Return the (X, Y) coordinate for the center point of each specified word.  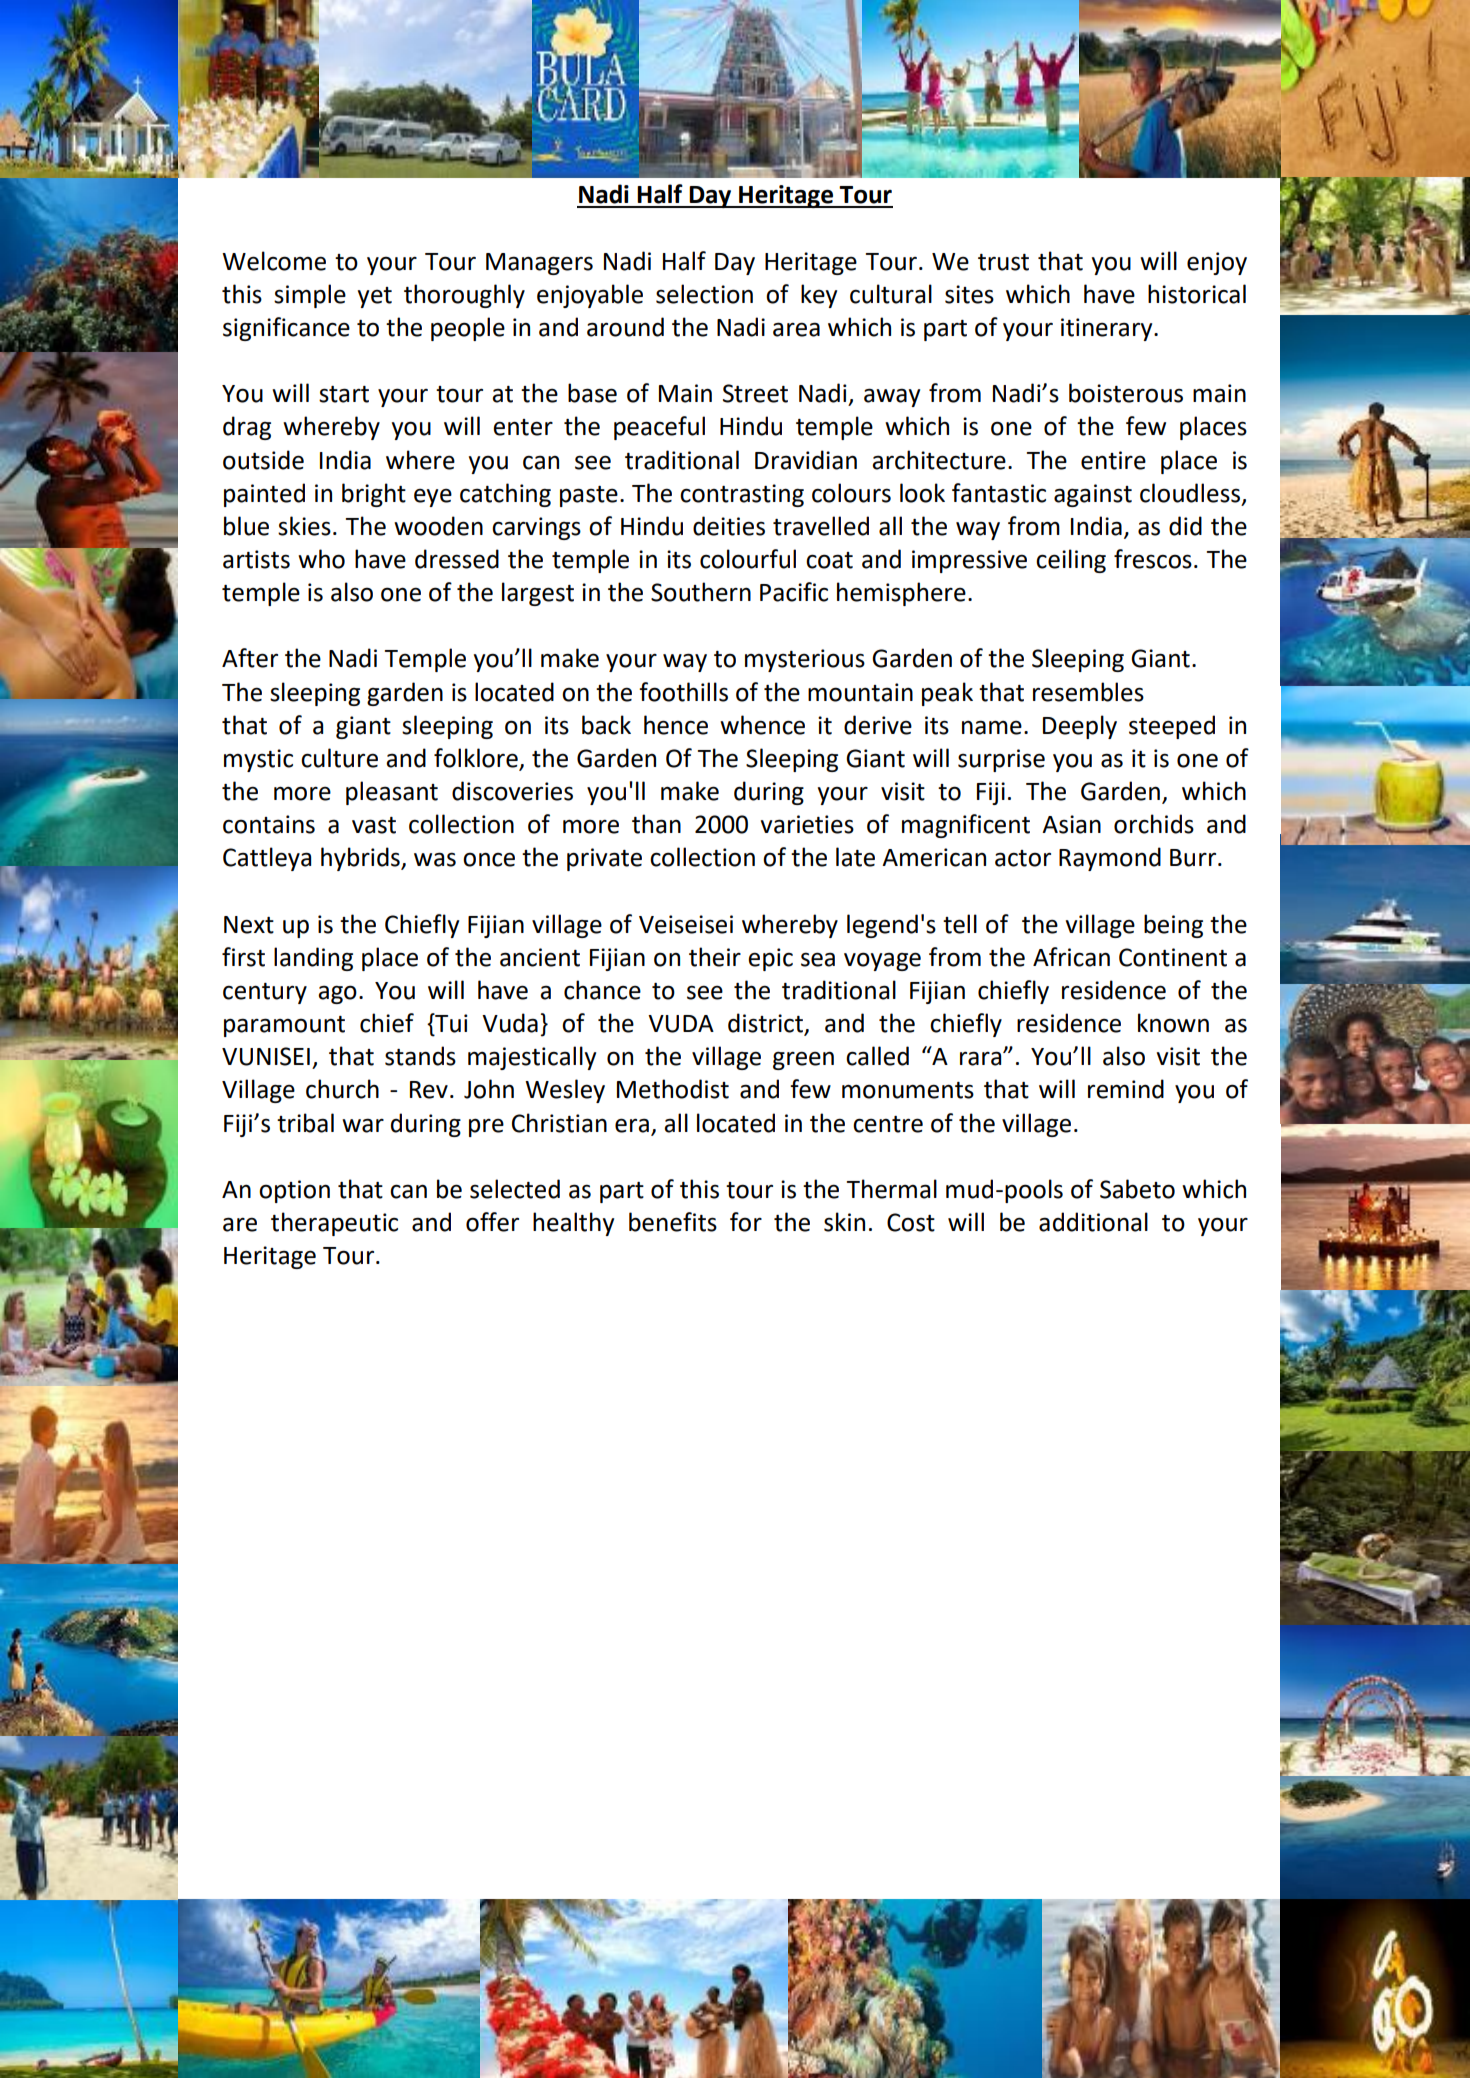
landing (313, 959)
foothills (683, 692)
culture (339, 758)
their (715, 957)
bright (374, 495)
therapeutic (334, 1224)
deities (729, 526)
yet (375, 297)
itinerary (1108, 329)
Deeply (1080, 727)
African (1071, 957)
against (1093, 495)
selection (704, 294)
